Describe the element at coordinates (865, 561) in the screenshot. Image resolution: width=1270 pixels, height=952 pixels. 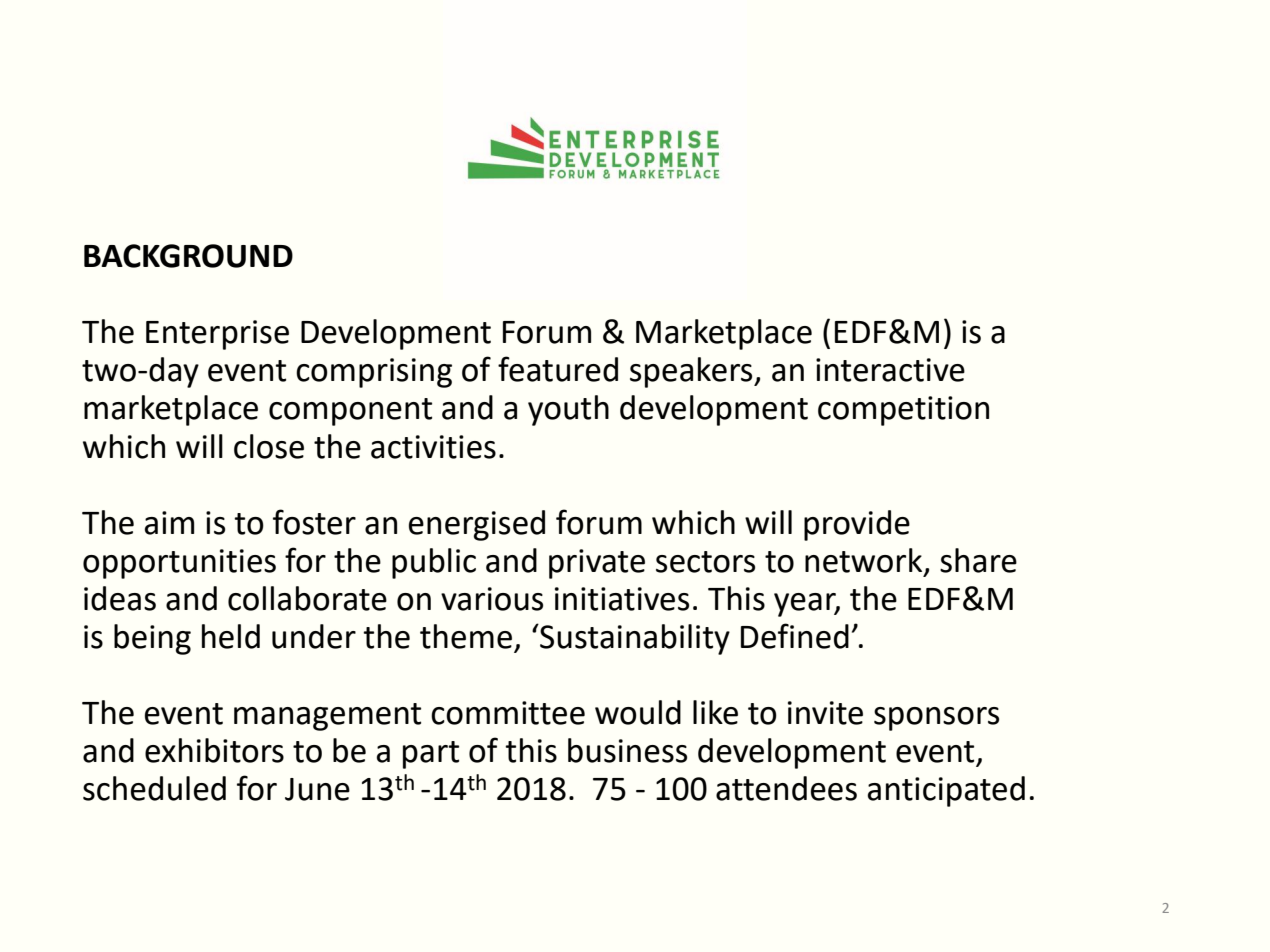
I see `network` at that location.
